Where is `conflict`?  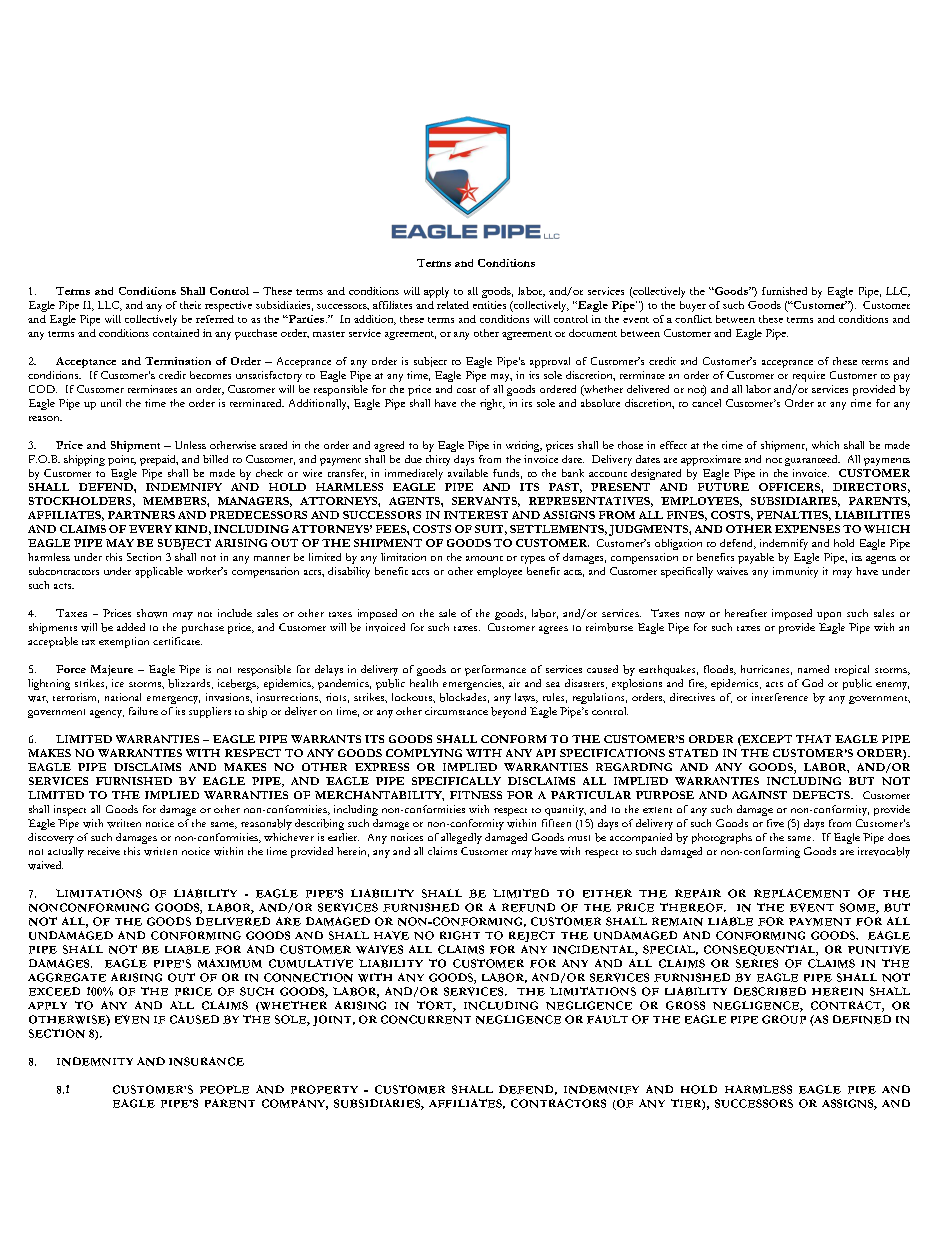 conflict is located at coordinates (693, 319).
